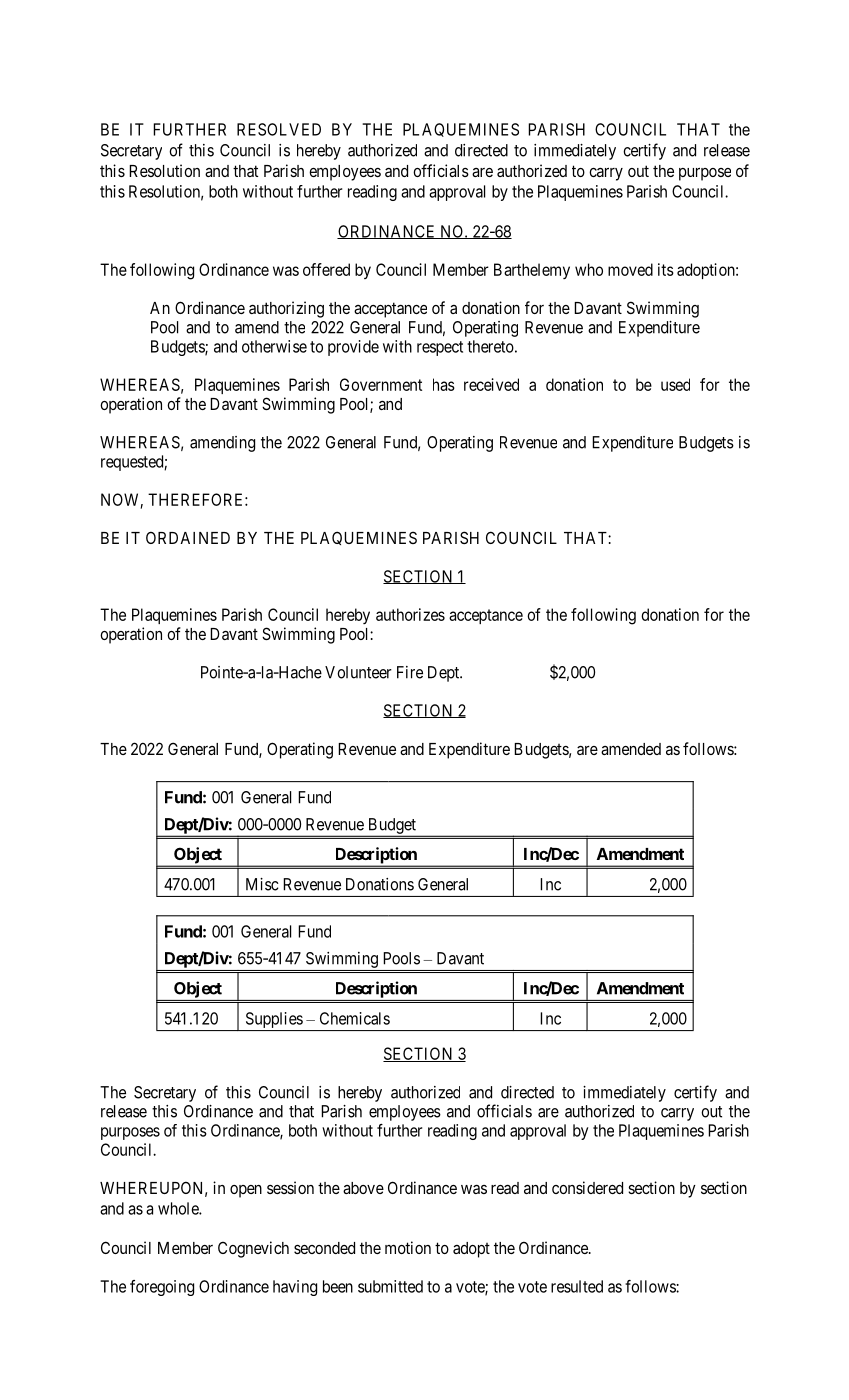 The width and height of the page is (849, 1400). Describe the element at coordinates (279, 129) in the page. I see `RESOLVED` at that location.
